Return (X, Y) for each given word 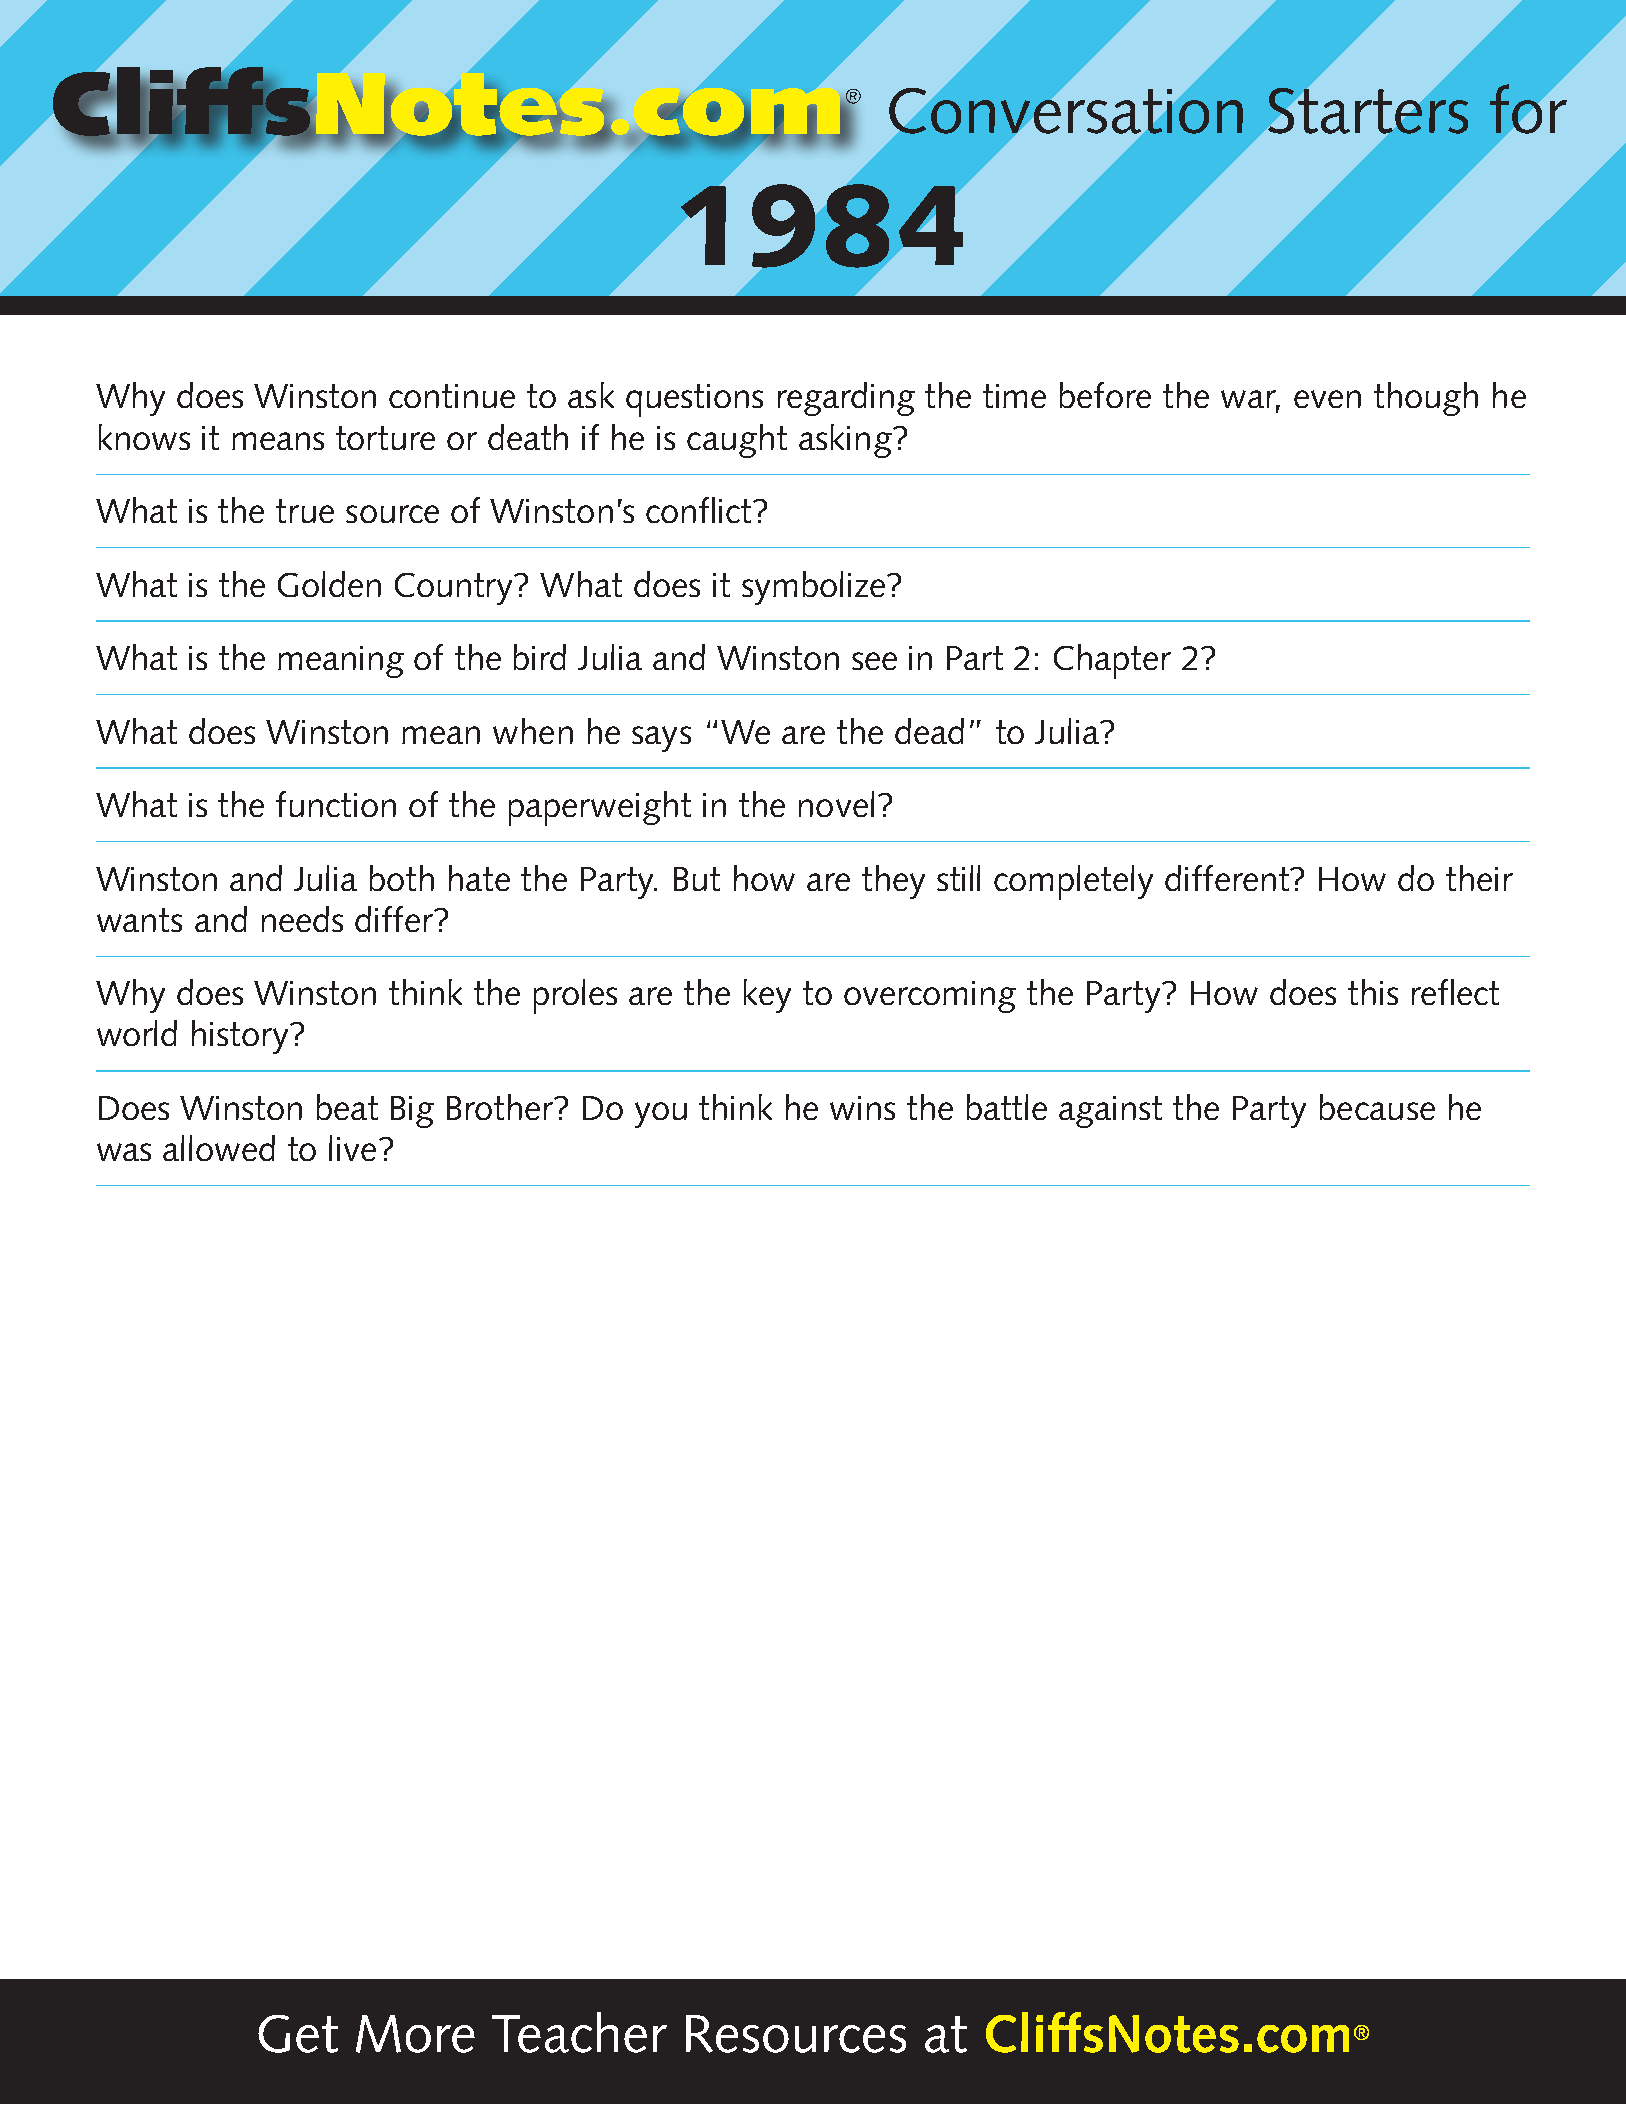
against (1110, 1112)
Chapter (1112, 661)
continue (452, 396)
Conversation (1066, 111)
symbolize (813, 588)
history (241, 1037)
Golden (329, 584)
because (1377, 1107)
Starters (1368, 111)
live (352, 1148)
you (661, 1115)
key (767, 996)
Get (298, 2034)
